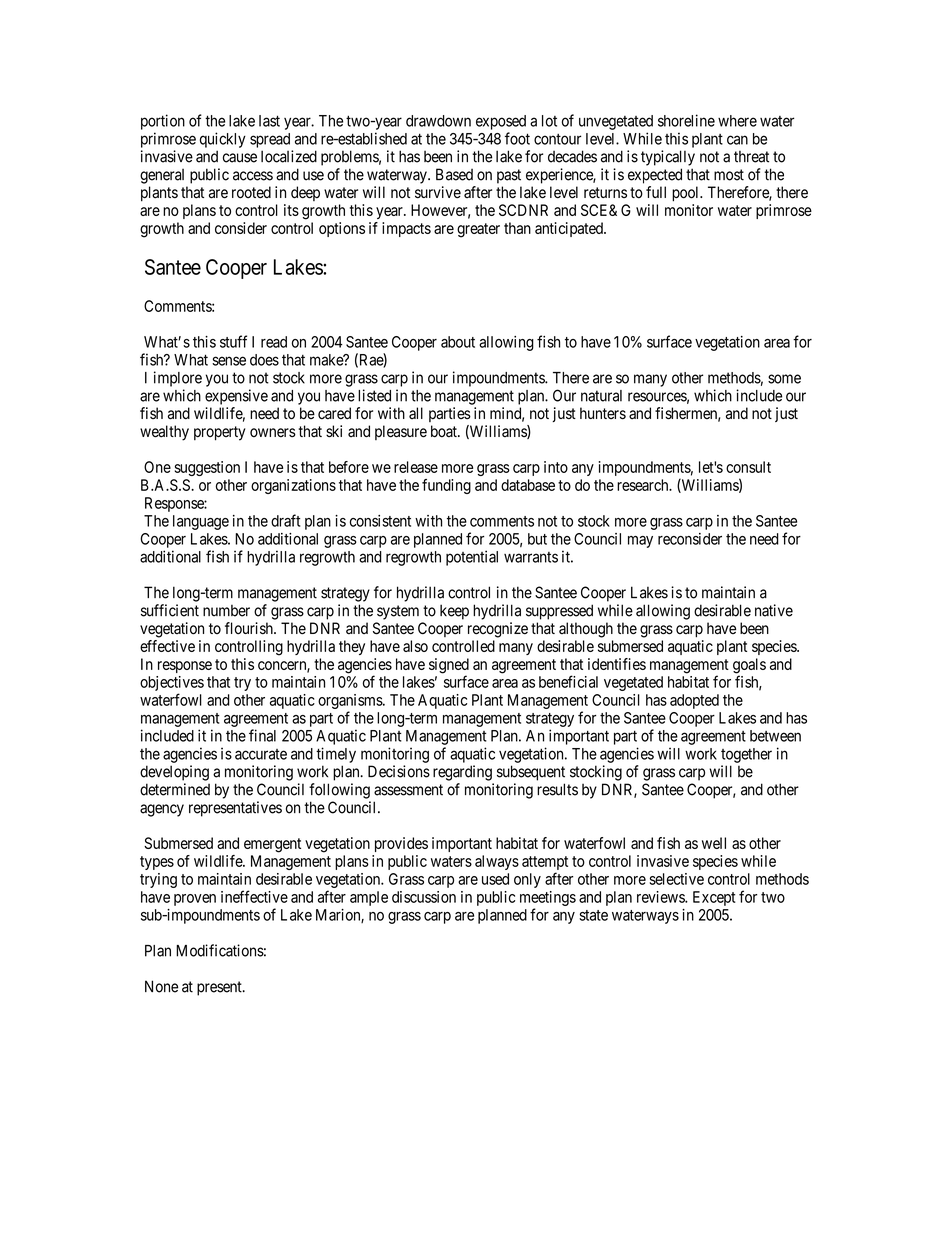  Describe the element at coordinates (462, 773) in the screenshot. I see `regarding` at that location.
